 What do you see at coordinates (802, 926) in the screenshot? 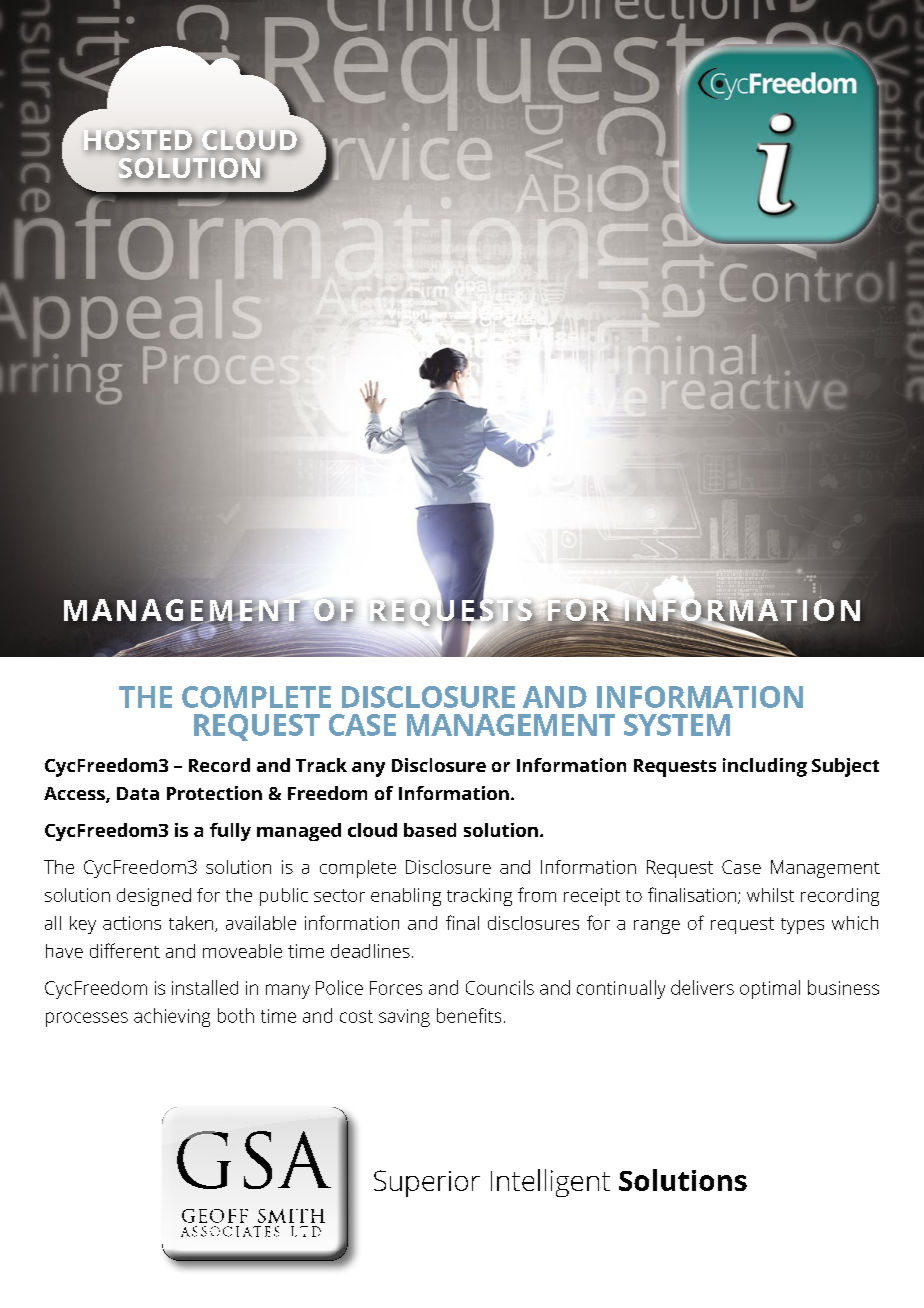
I see `types` at bounding box center [802, 926].
